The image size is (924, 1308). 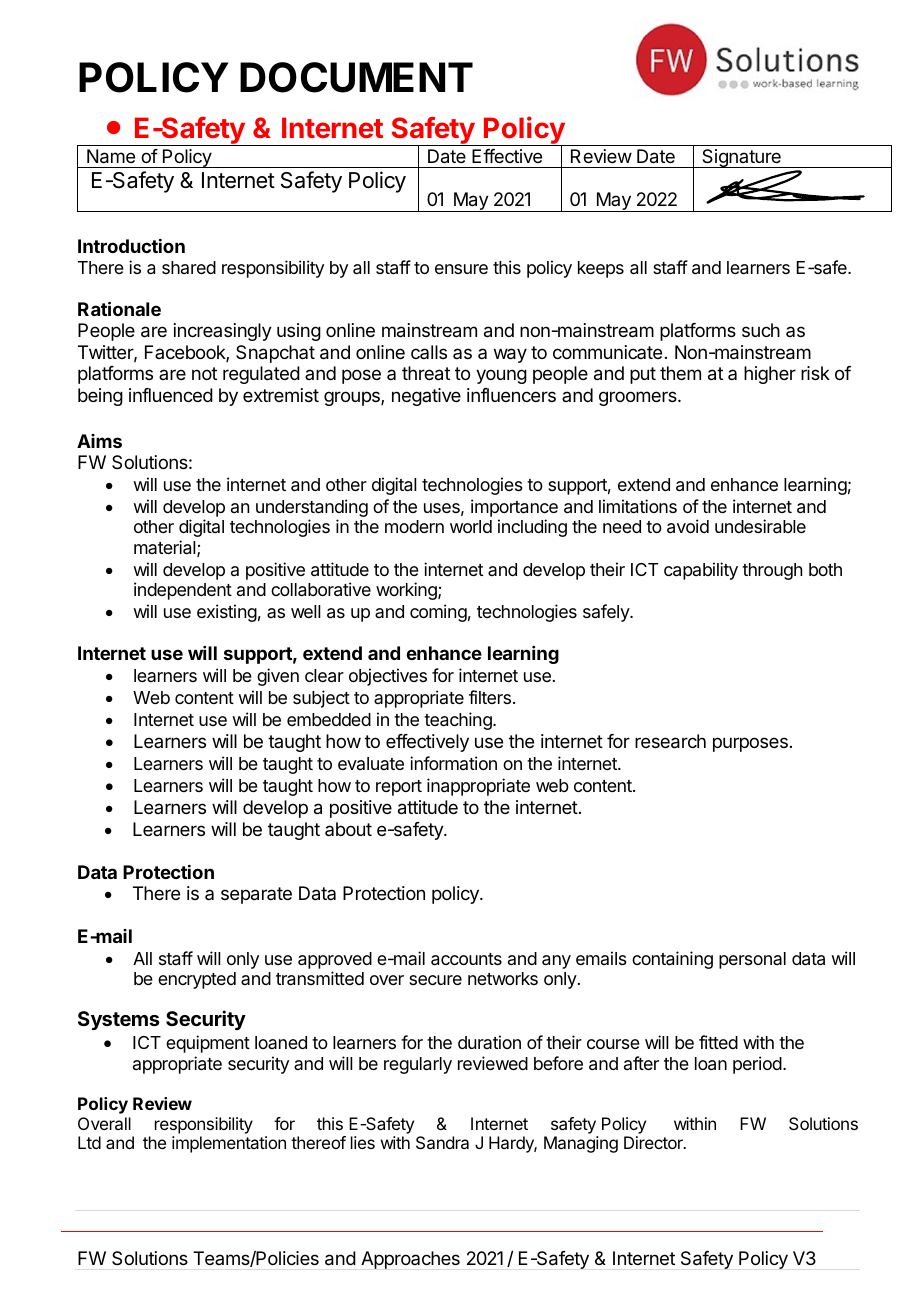 I want to click on higher, so click(x=770, y=375).
